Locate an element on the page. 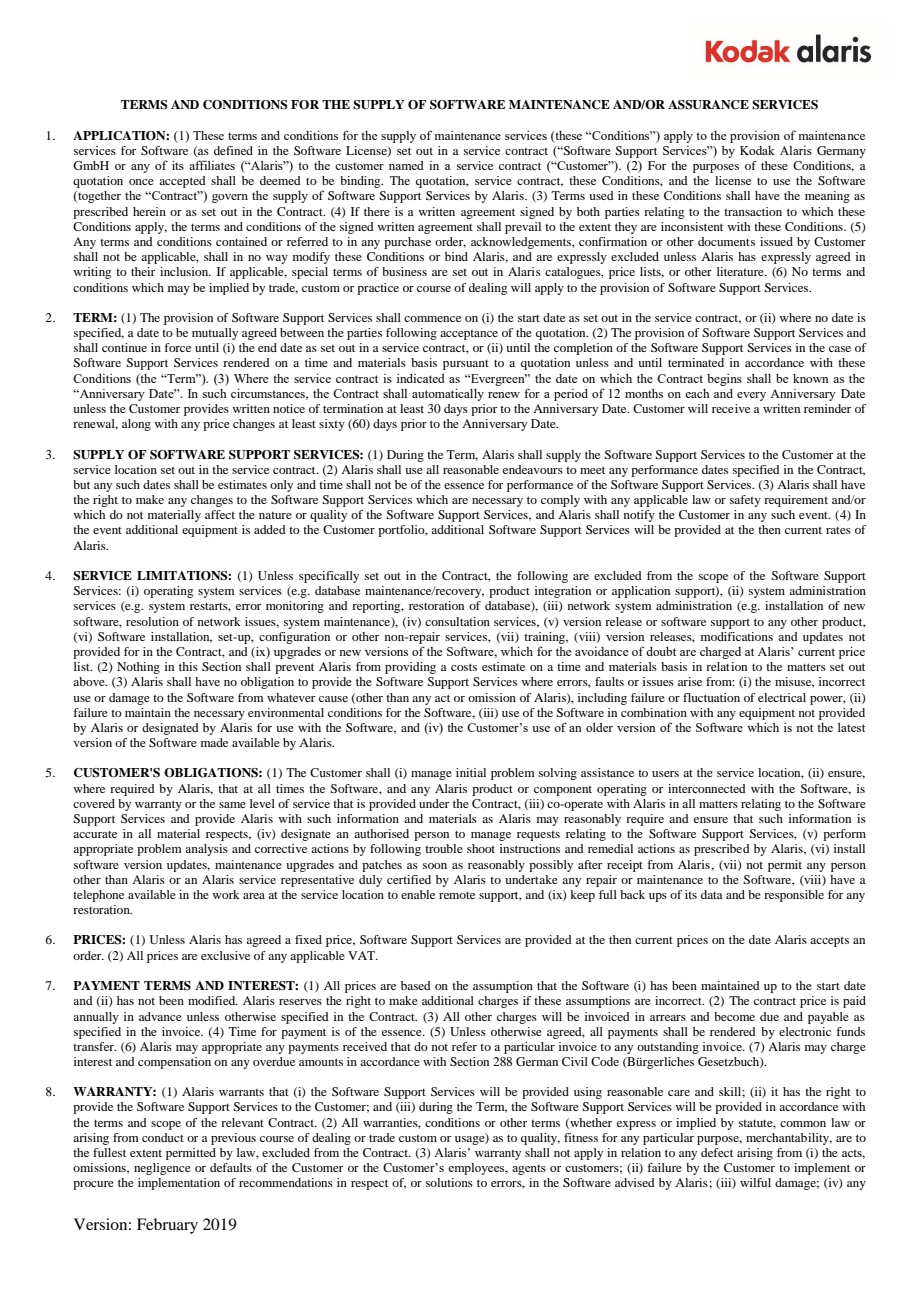  exclusive is located at coordinates (225, 955).
